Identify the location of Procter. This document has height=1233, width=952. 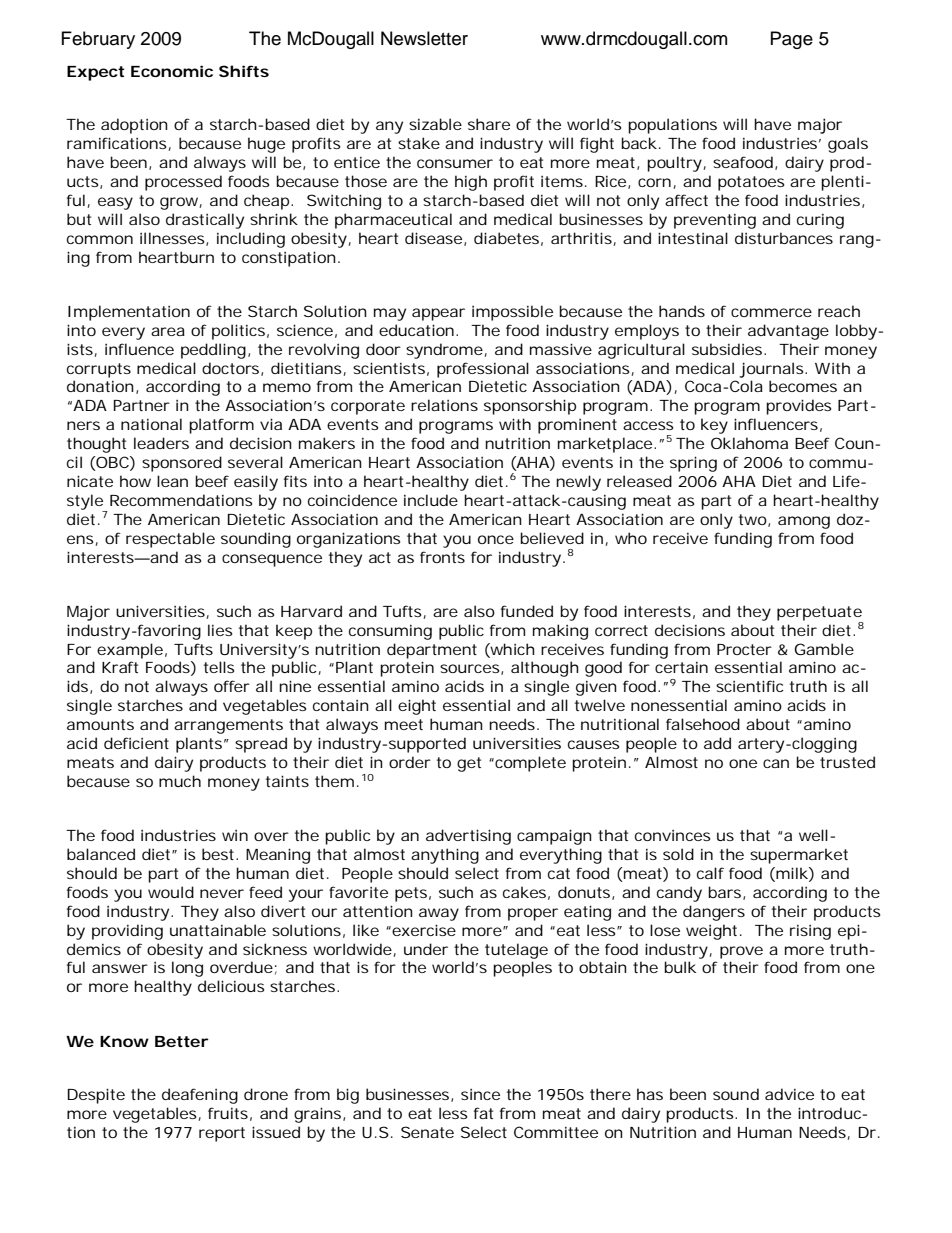
(744, 649).
